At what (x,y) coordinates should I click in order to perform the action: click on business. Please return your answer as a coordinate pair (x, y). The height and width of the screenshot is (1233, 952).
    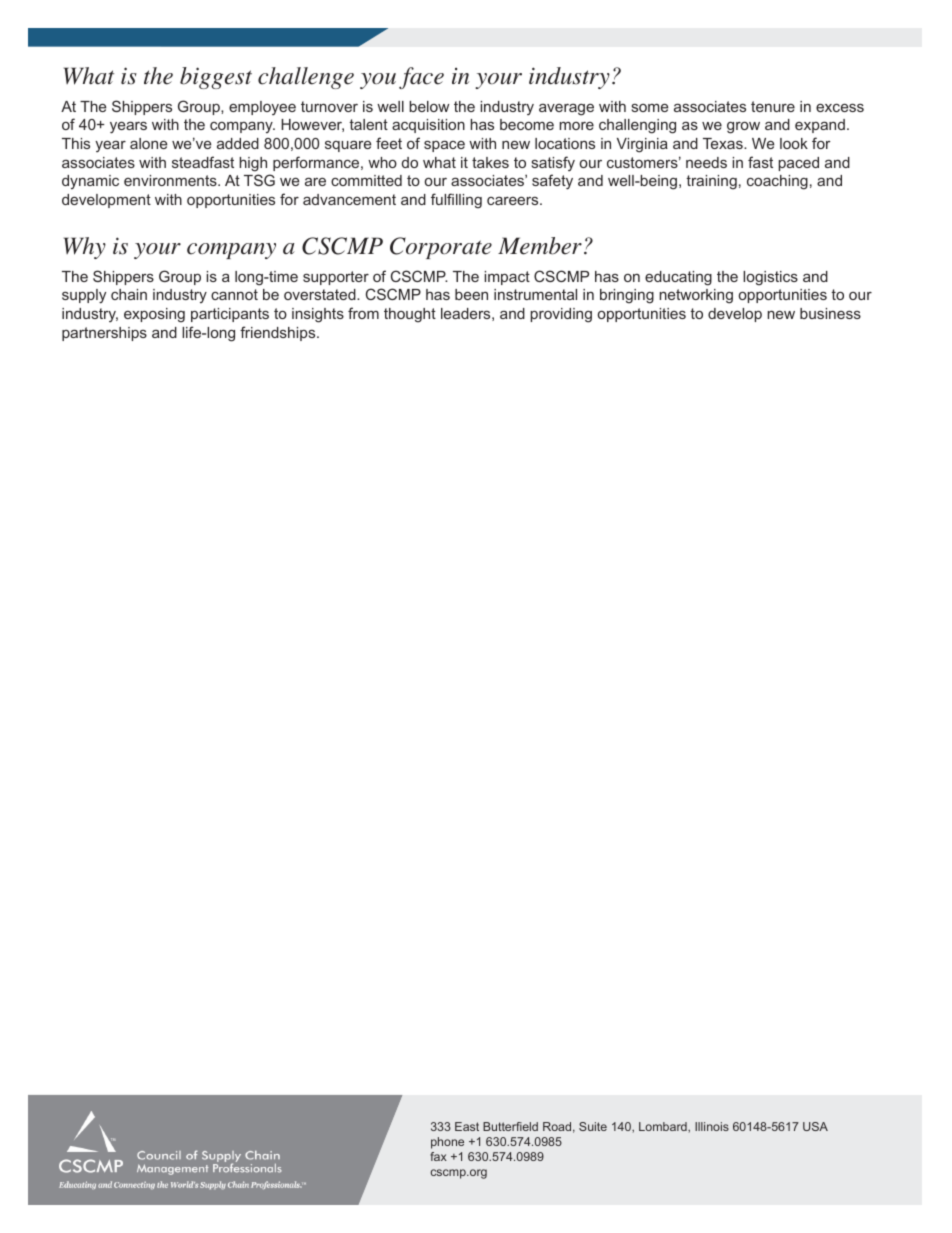
    Looking at the image, I should click on (830, 313).
